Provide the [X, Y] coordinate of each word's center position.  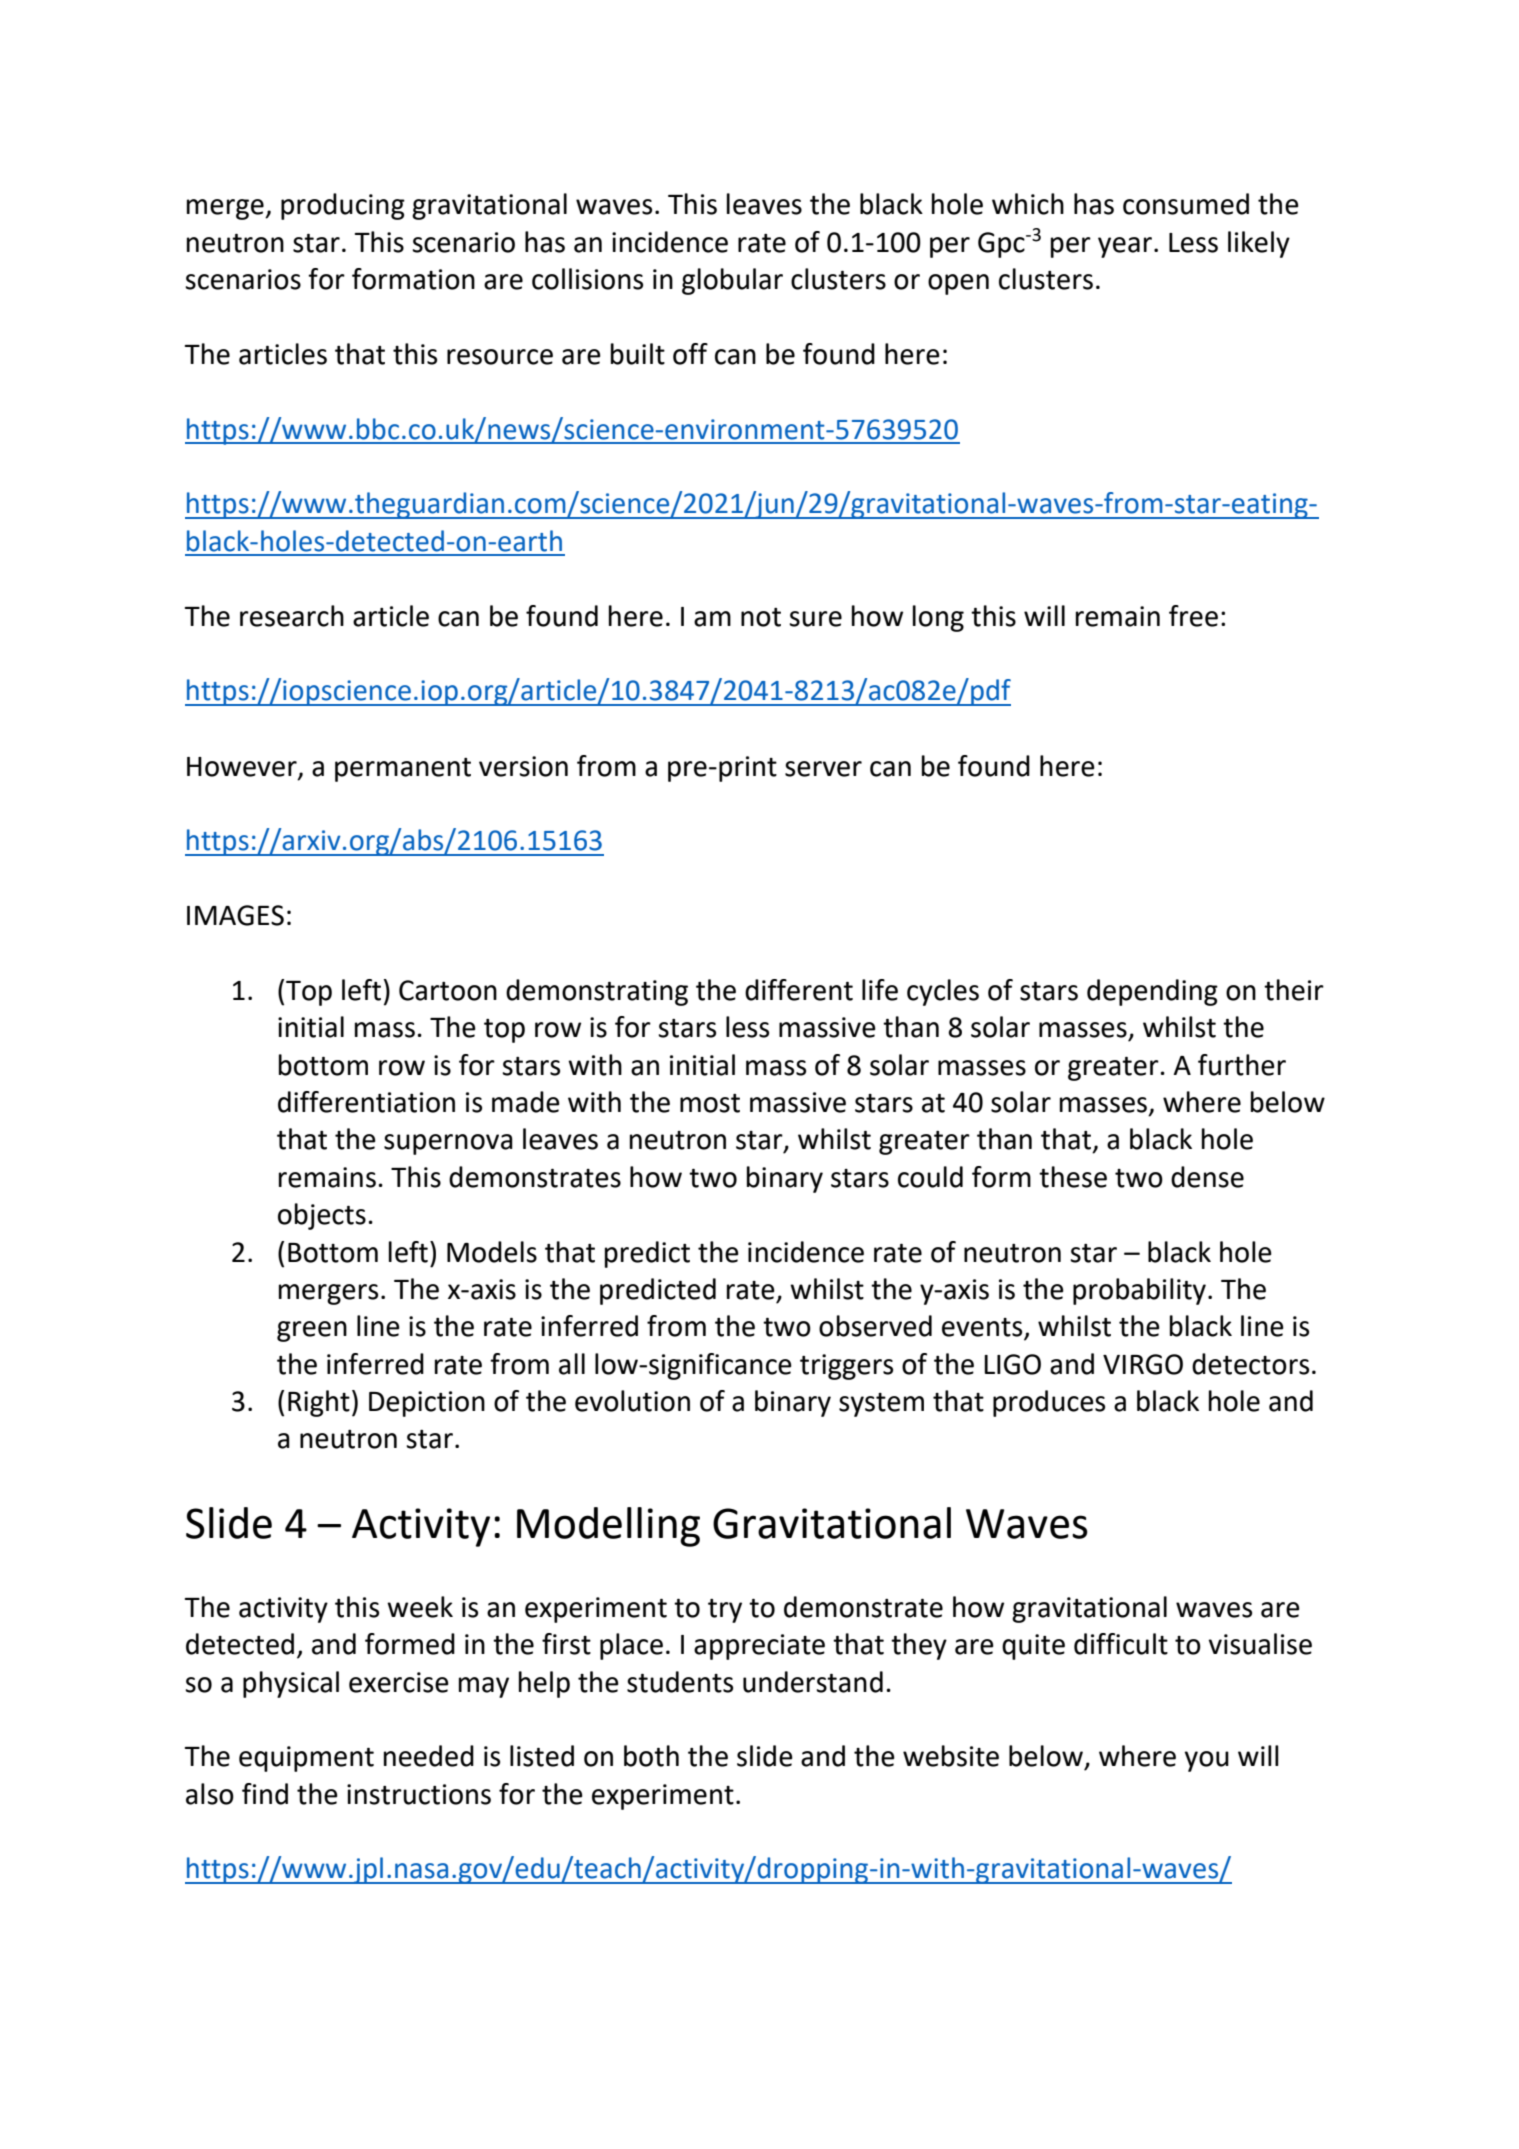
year [1125, 247]
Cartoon [448, 990]
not [761, 617]
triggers [846, 1367]
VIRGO [1143, 1364]
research [292, 616]
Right [319, 1403]
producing [343, 206]
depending [1152, 992]
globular [732, 281]
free [1193, 616]
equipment [306, 1759]
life [880, 990]
